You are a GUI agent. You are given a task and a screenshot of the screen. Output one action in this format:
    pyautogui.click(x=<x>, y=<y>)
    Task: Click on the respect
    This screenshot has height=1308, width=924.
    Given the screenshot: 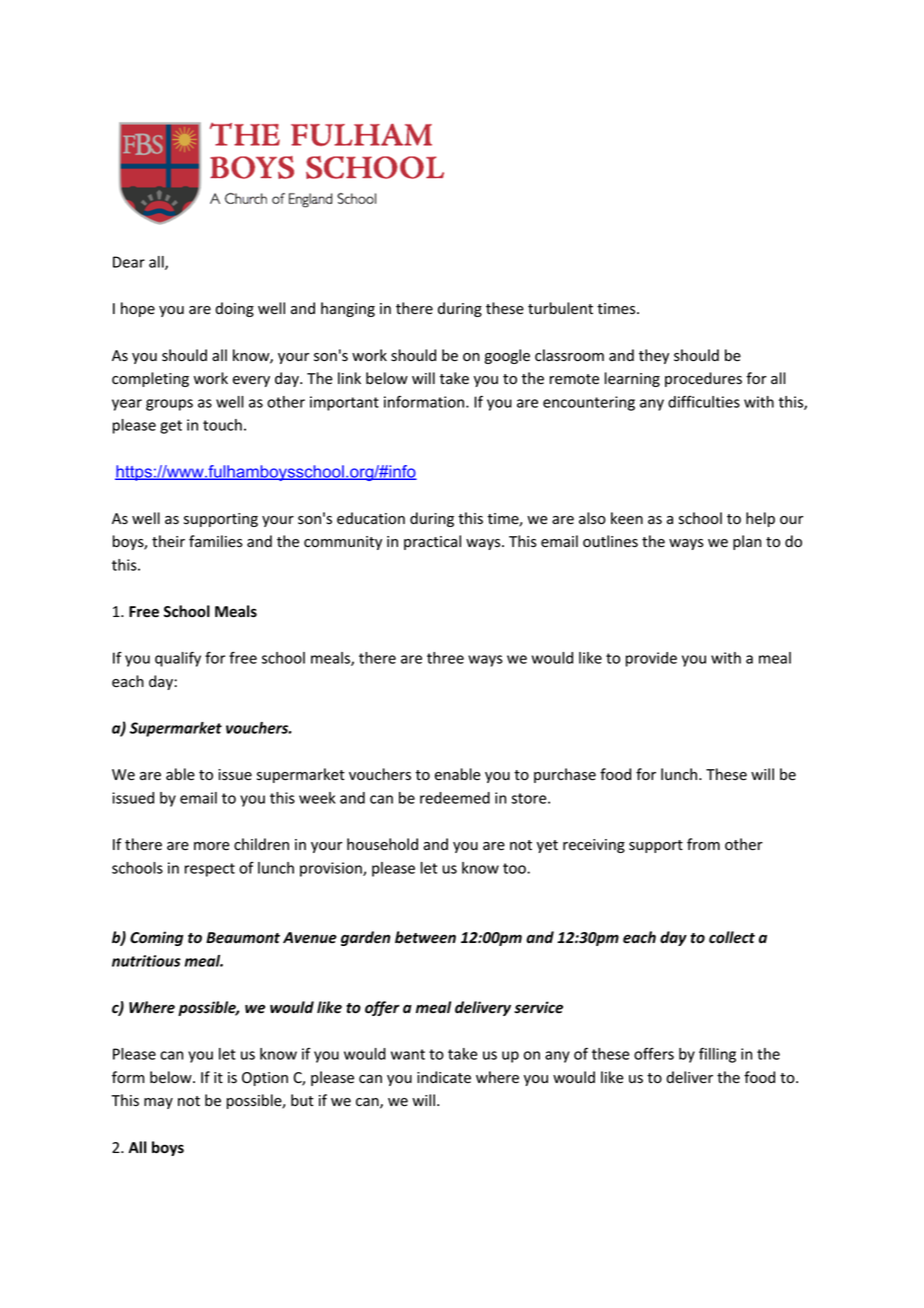 What is the action you would take?
    pyautogui.click(x=210, y=870)
